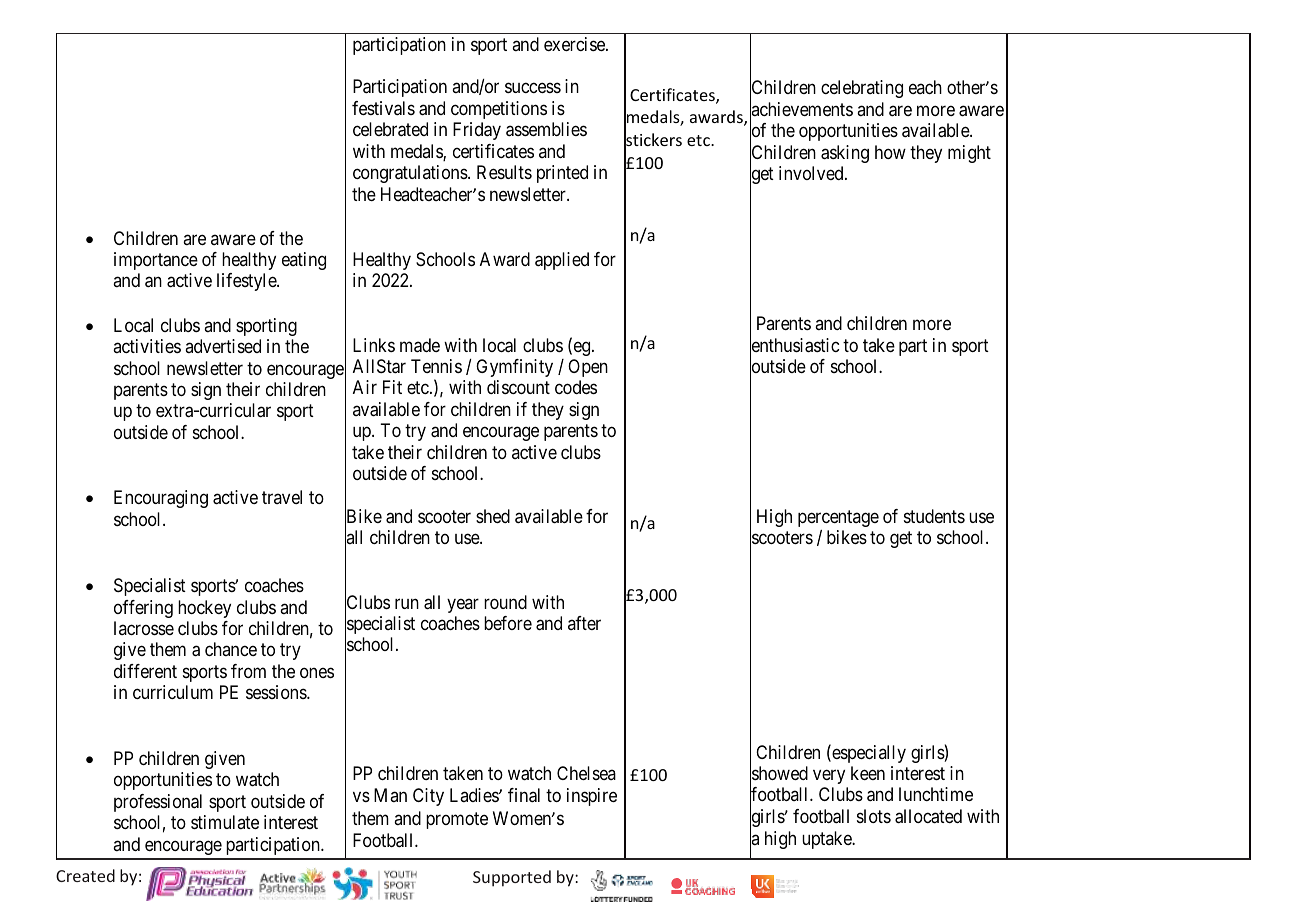 This document has height=924, width=1307. Describe the element at coordinates (161, 499) in the document. I see `Encouraging` at that location.
